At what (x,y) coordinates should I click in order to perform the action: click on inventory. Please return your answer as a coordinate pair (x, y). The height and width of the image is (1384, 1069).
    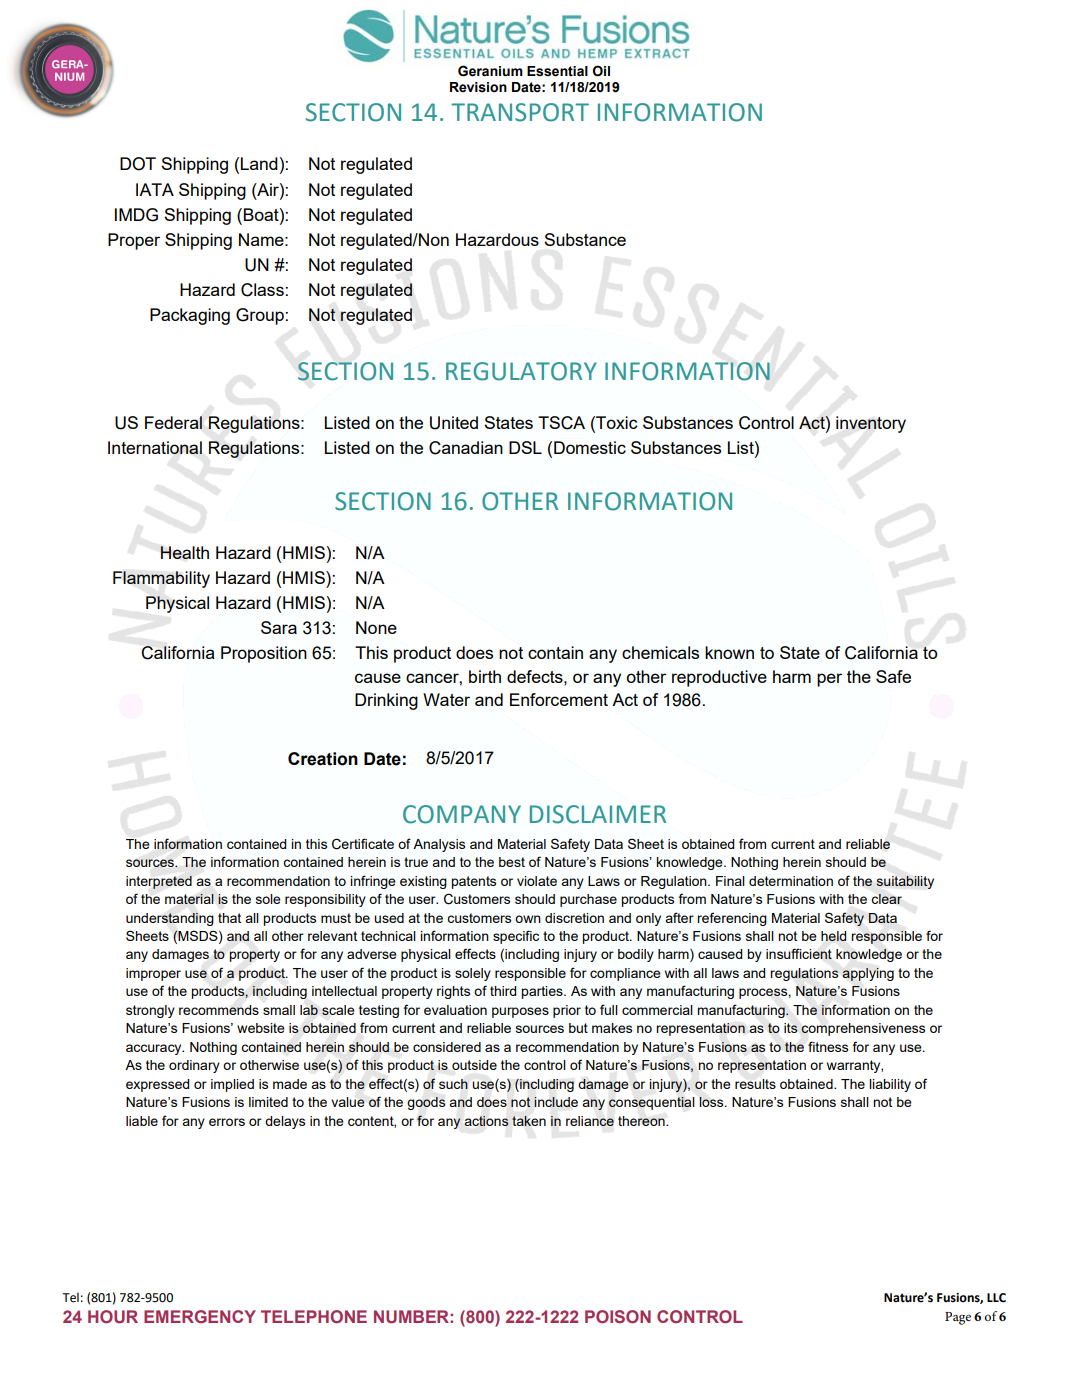
    Looking at the image, I should click on (871, 424).
